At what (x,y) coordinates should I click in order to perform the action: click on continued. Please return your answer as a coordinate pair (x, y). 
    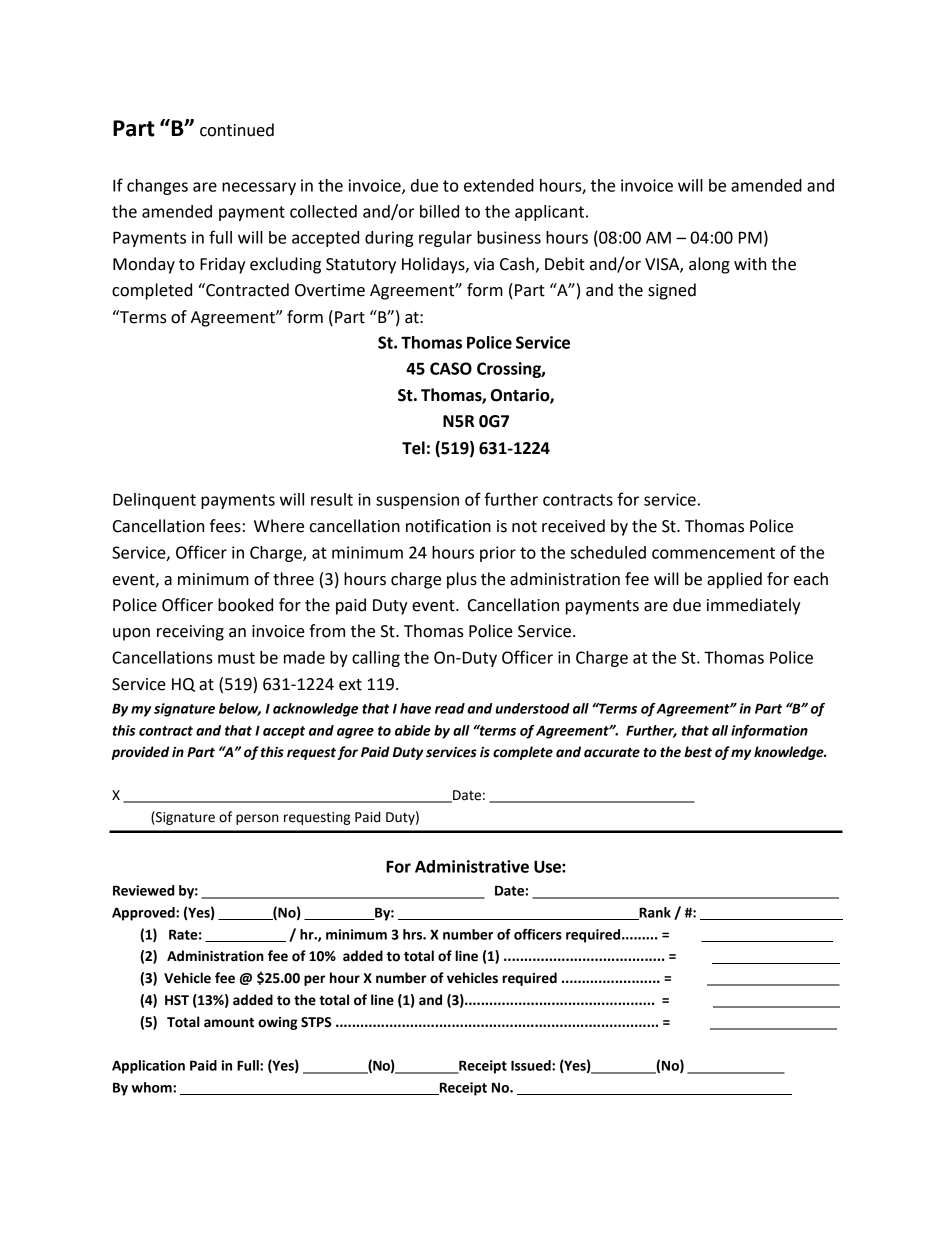
    Looking at the image, I should click on (237, 130).
